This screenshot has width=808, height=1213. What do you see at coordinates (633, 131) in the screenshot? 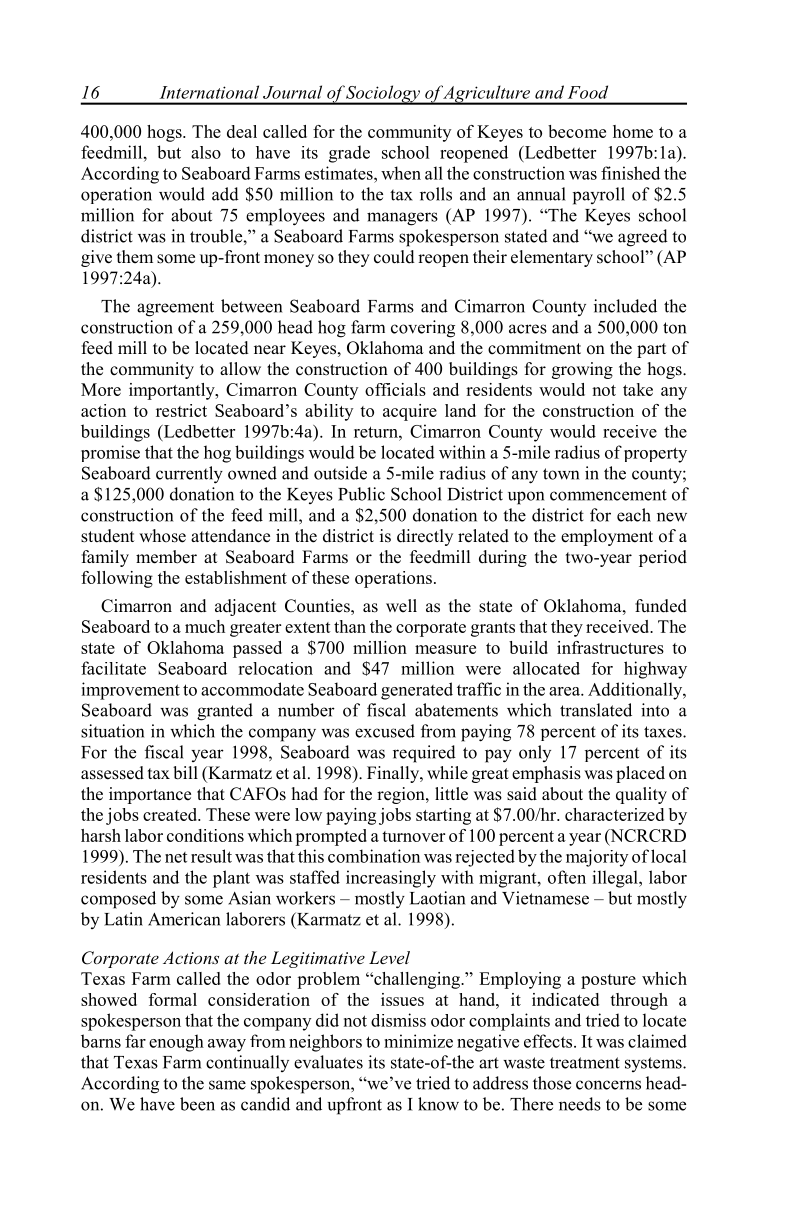
I see `home` at bounding box center [633, 131].
